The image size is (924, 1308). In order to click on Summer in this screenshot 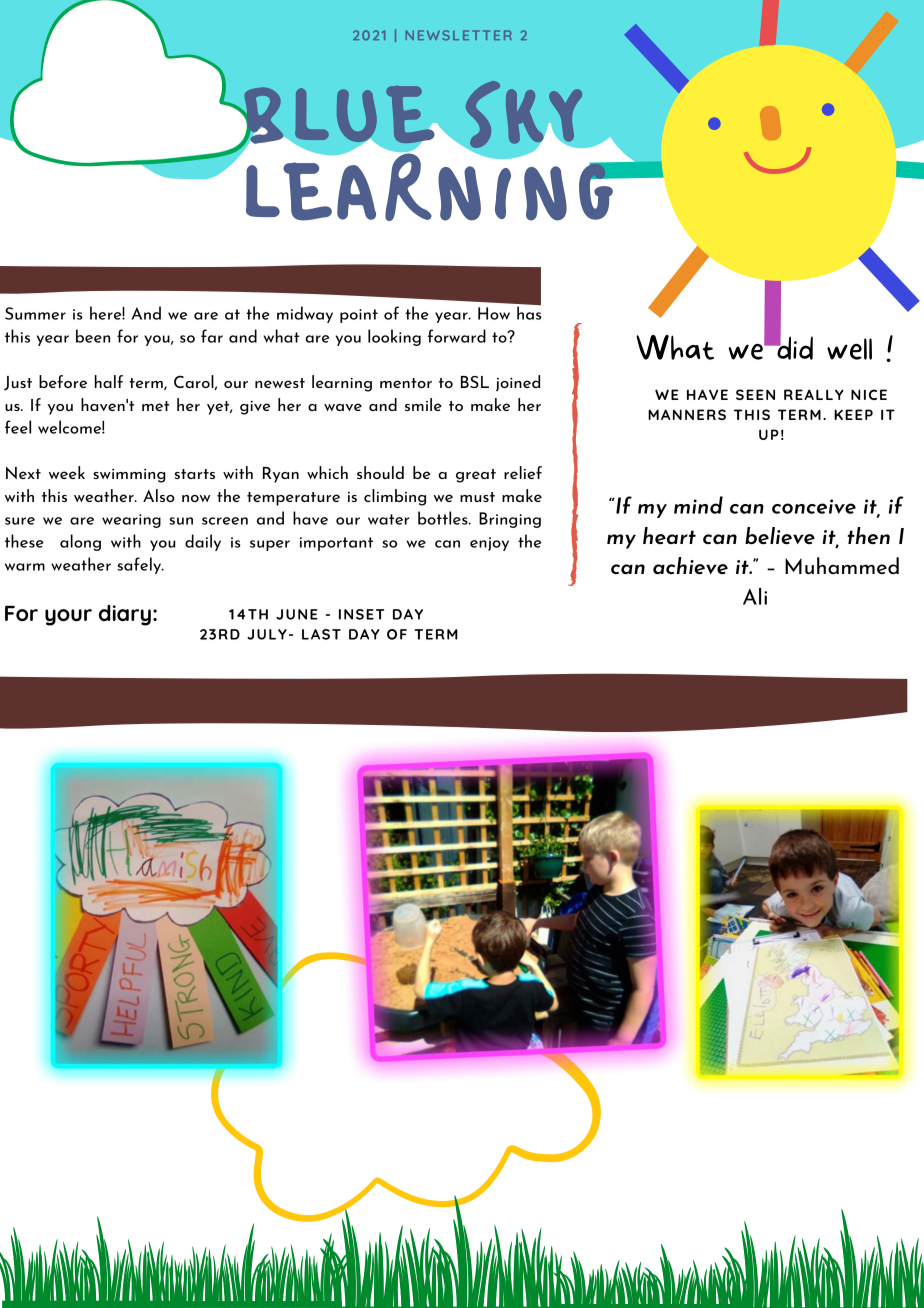, I will do `click(35, 313)`.
